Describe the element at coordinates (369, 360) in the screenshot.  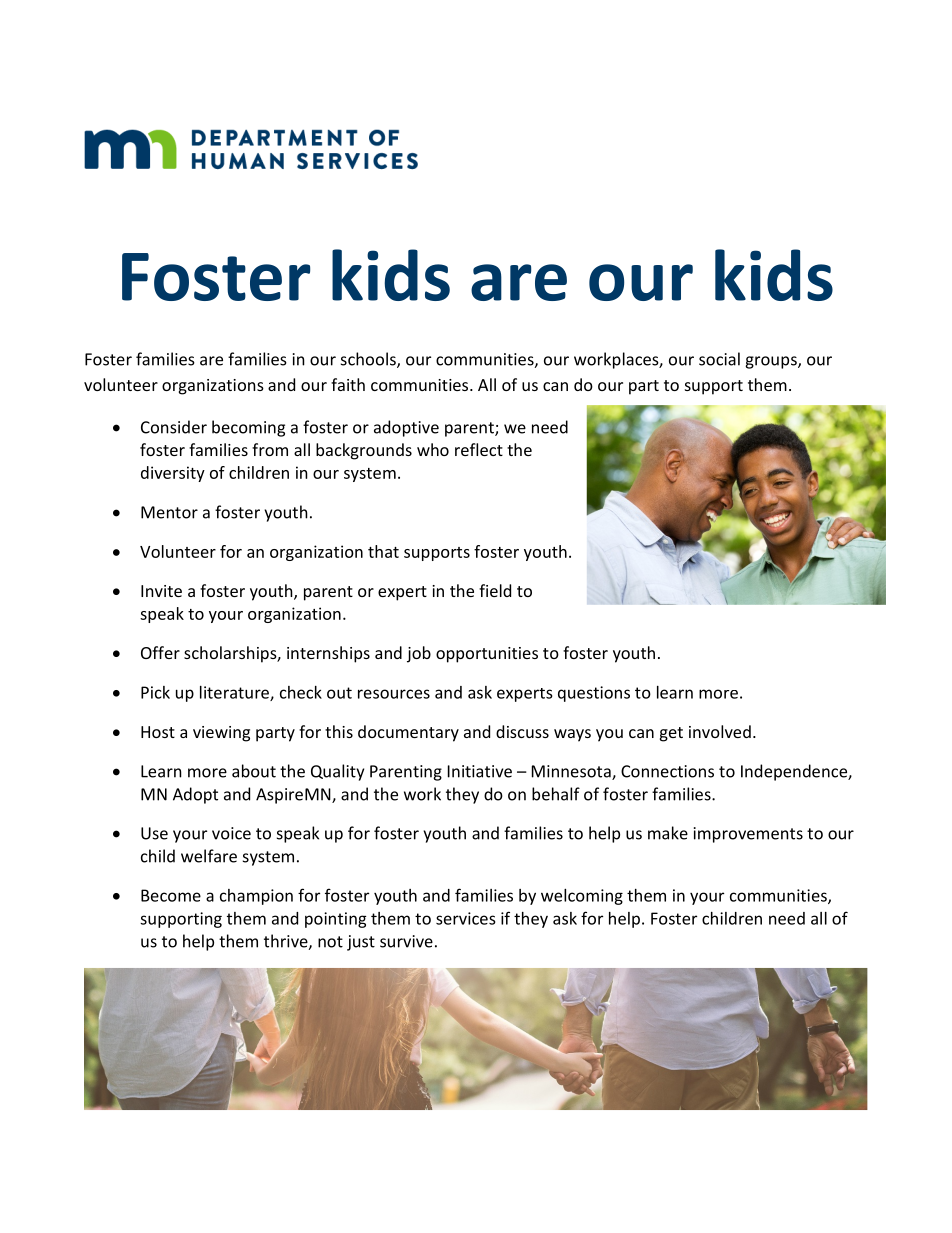
I see `schools` at that location.
